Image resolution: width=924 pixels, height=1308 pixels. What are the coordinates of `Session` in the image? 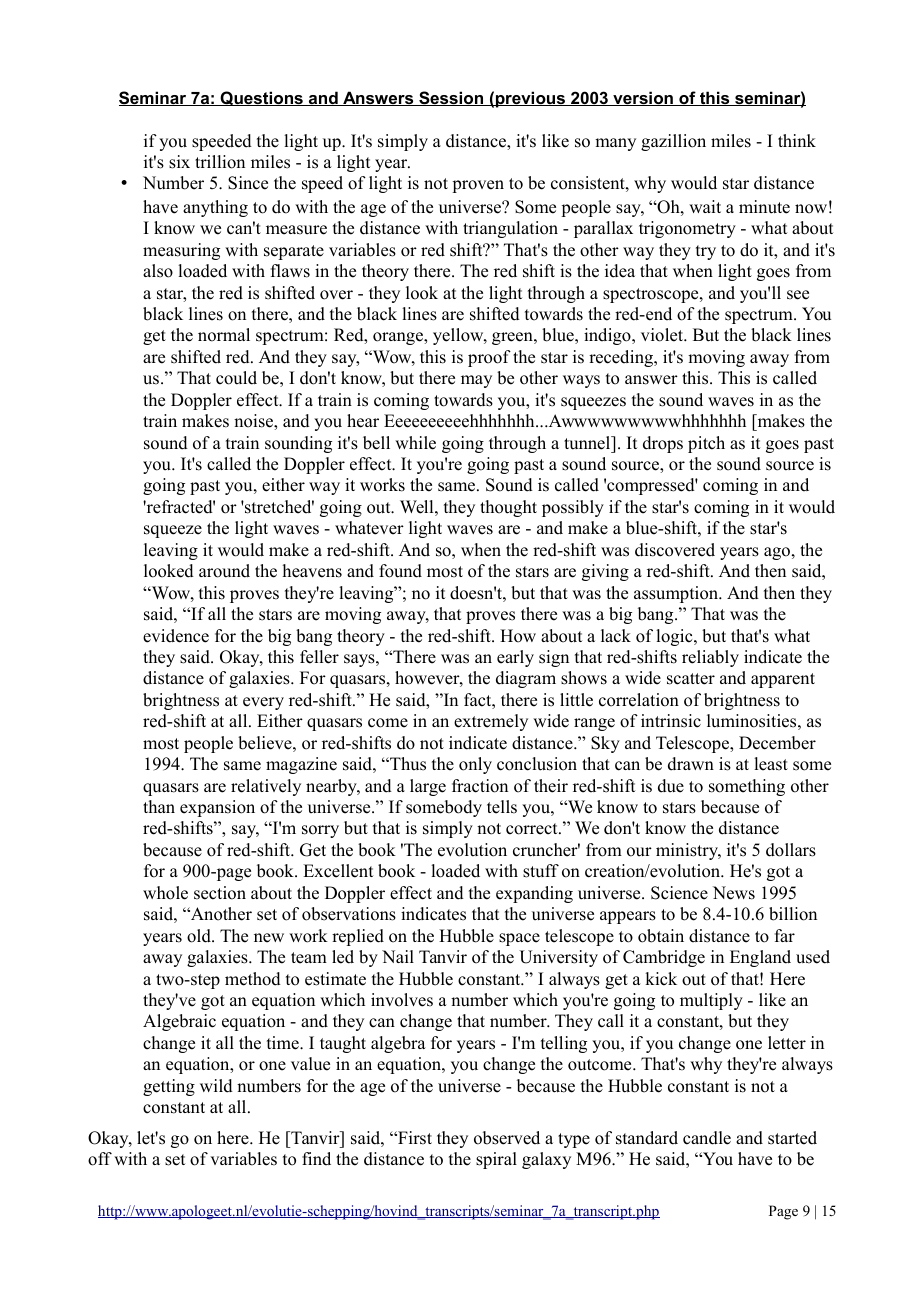 It's located at (451, 98).
